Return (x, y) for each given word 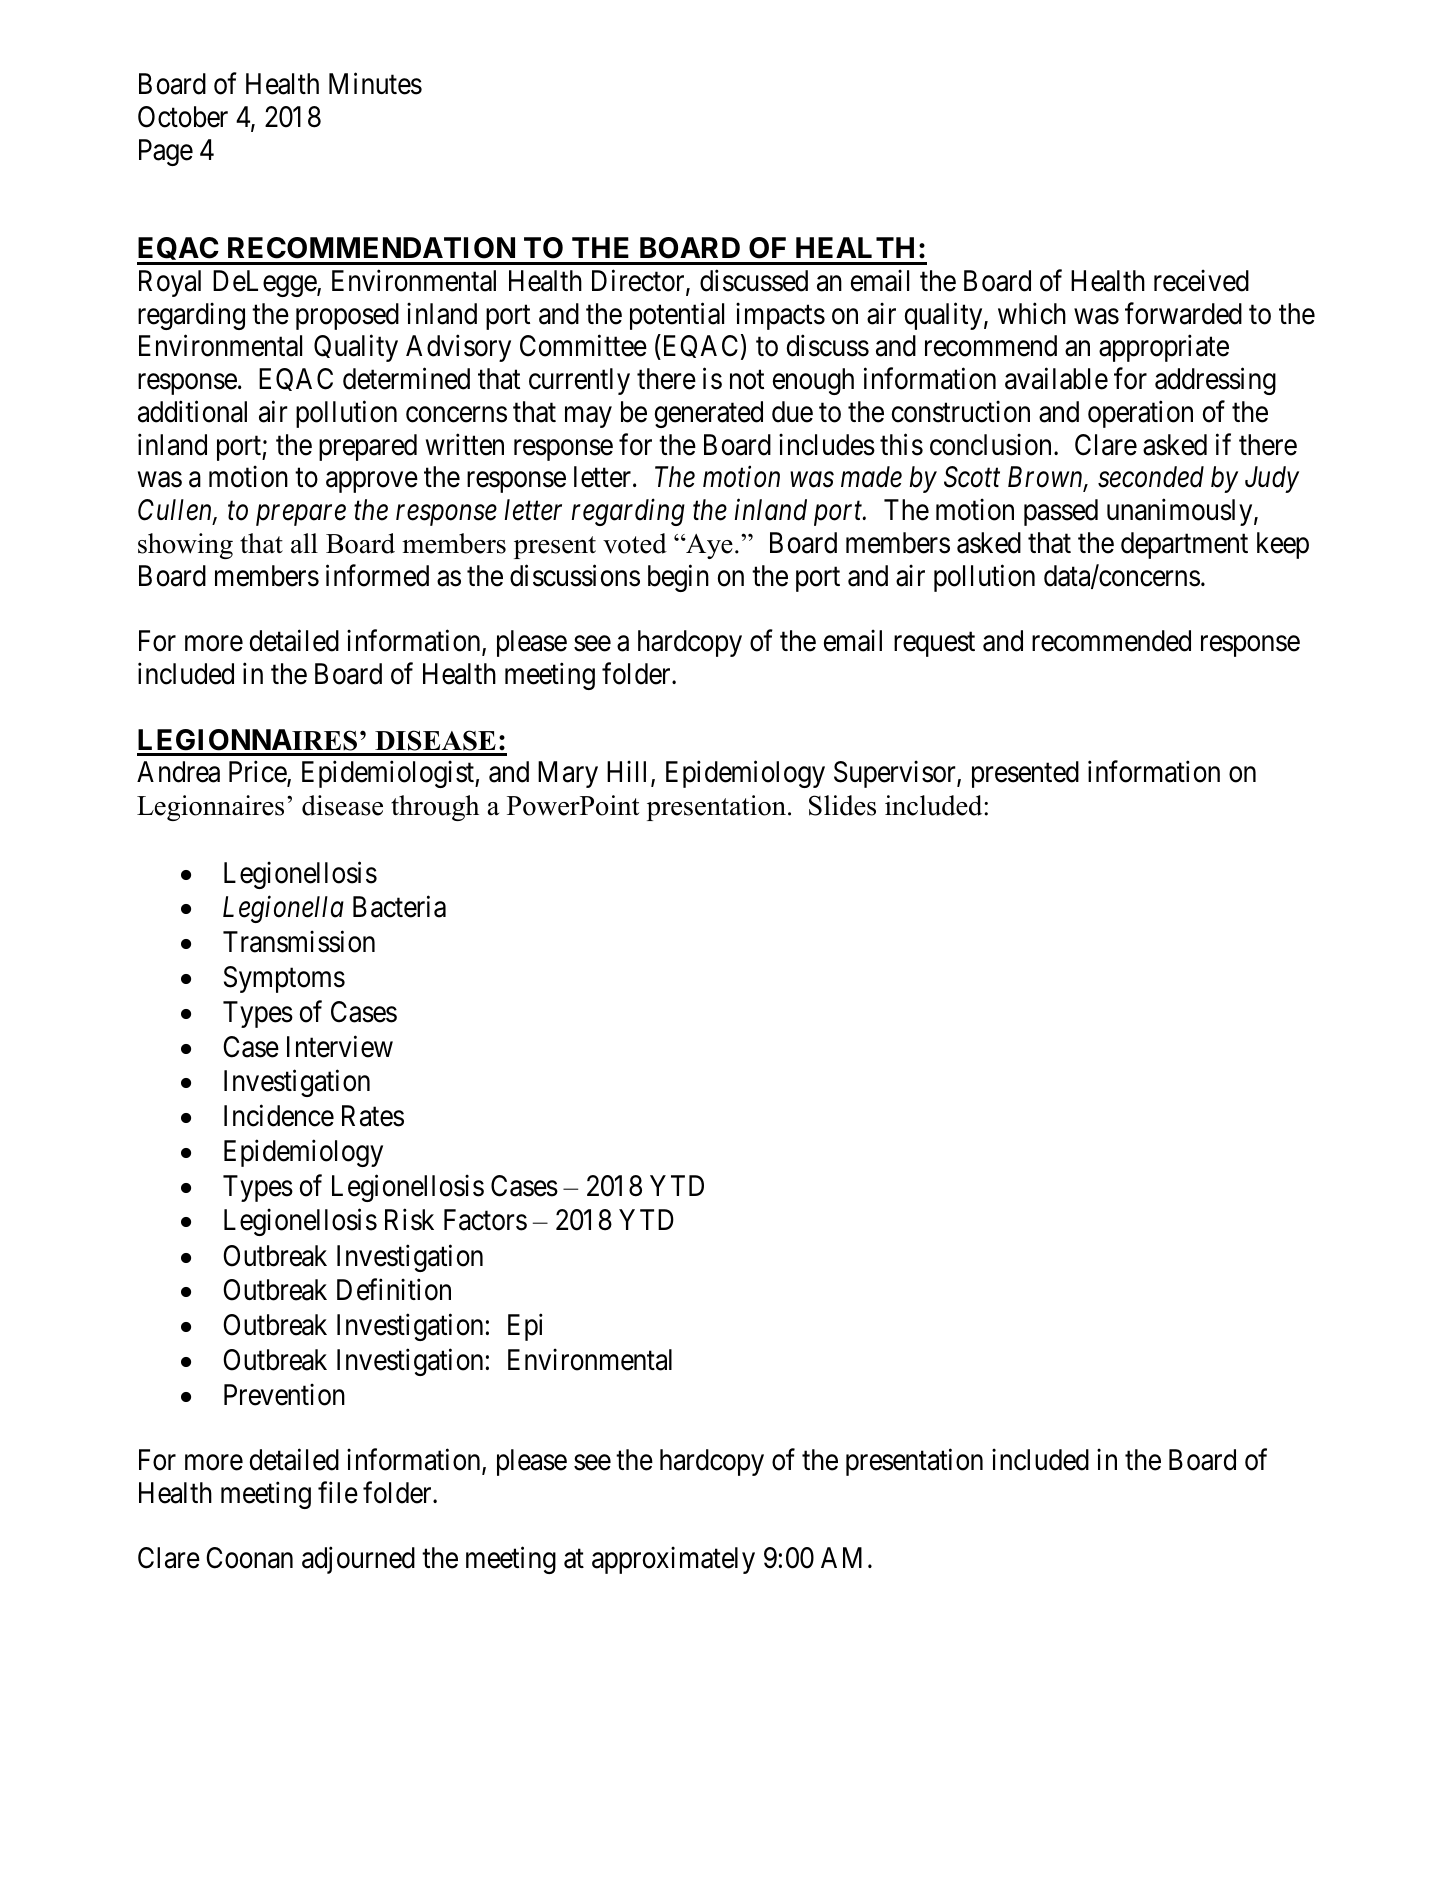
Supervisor (896, 774)
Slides (842, 805)
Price (258, 773)
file (338, 1492)
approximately (673, 1560)
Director (639, 282)
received (1201, 281)
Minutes (375, 84)
